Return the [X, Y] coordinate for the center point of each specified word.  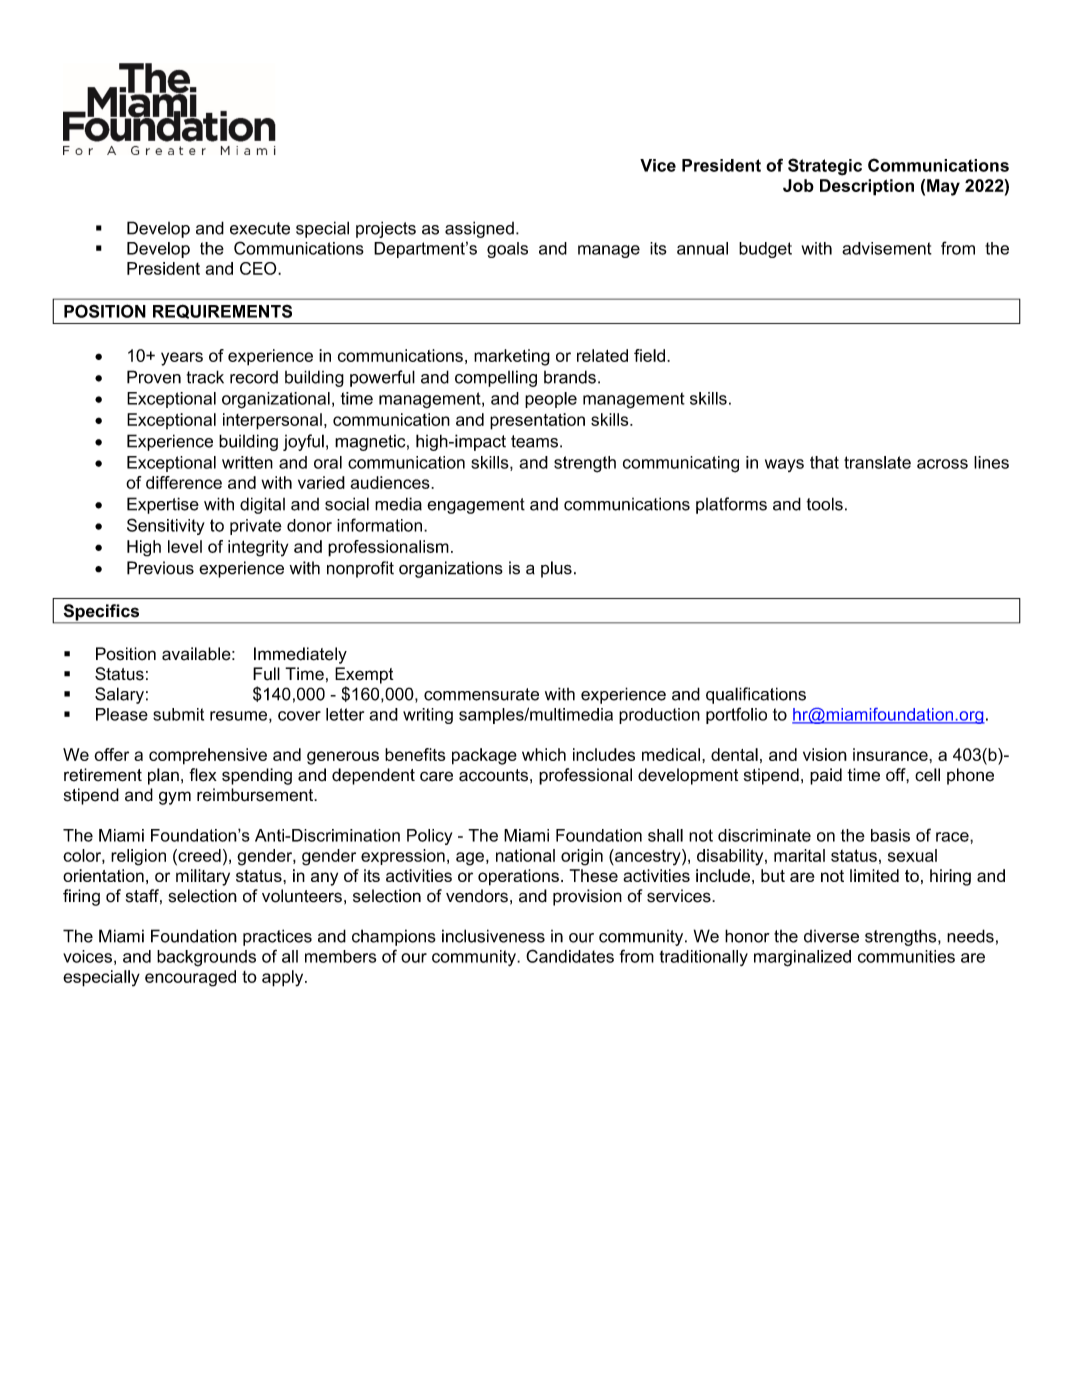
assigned [479, 229]
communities [906, 956]
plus [556, 569]
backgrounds [206, 958]
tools [825, 504]
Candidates [570, 956]
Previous [160, 568]
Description [867, 187]
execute [260, 228]
